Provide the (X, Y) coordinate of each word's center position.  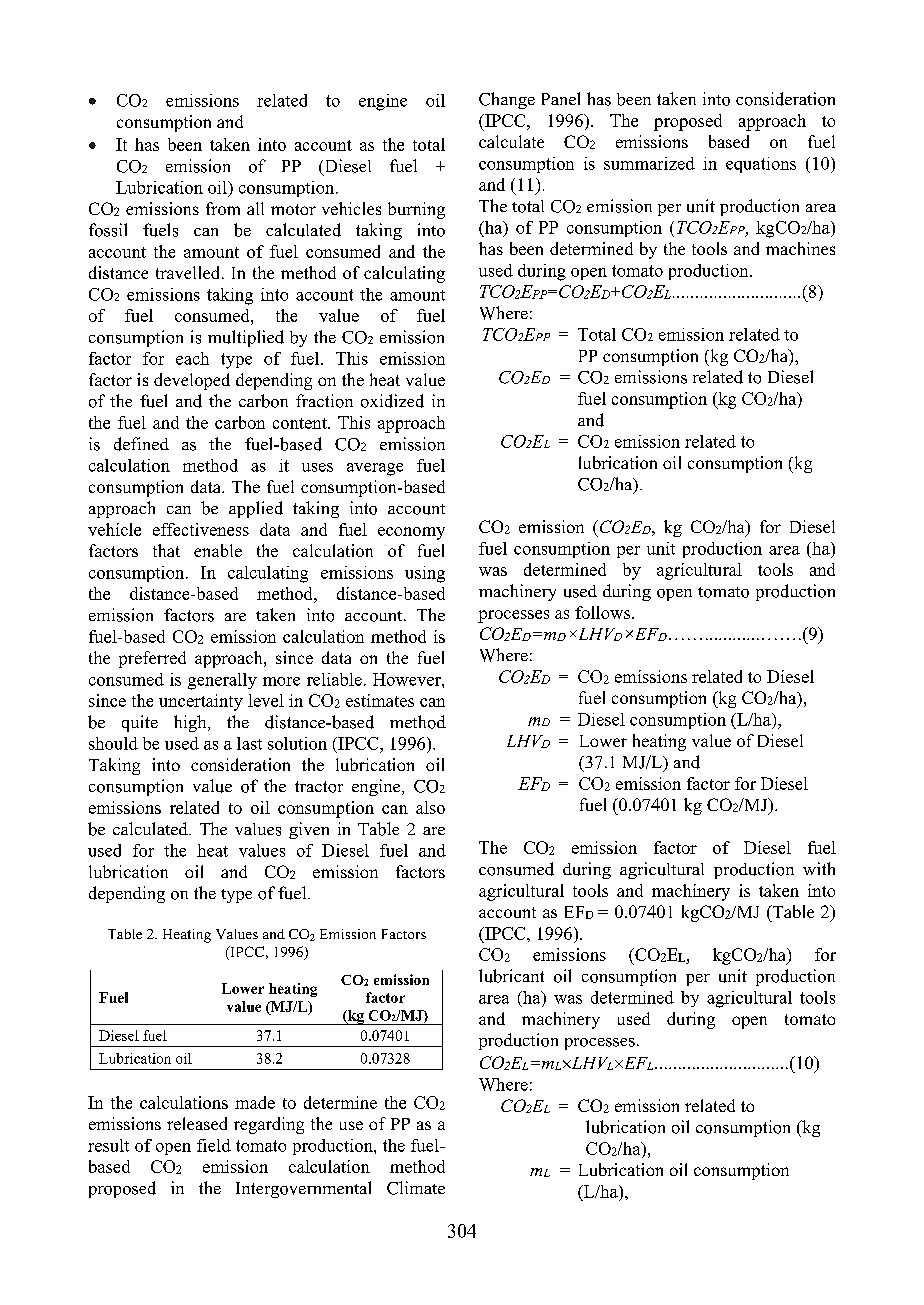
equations (761, 165)
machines (800, 248)
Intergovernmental (303, 1189)
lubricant (511, 976)
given (309, 830)
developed (192, 381)
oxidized (392, 401)
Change (507, 100)
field (214, 1145)
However (408, 679)
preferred (152, 659)
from (223, 208)
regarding (269, 1125)
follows (602, 612)
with (819, 868)
